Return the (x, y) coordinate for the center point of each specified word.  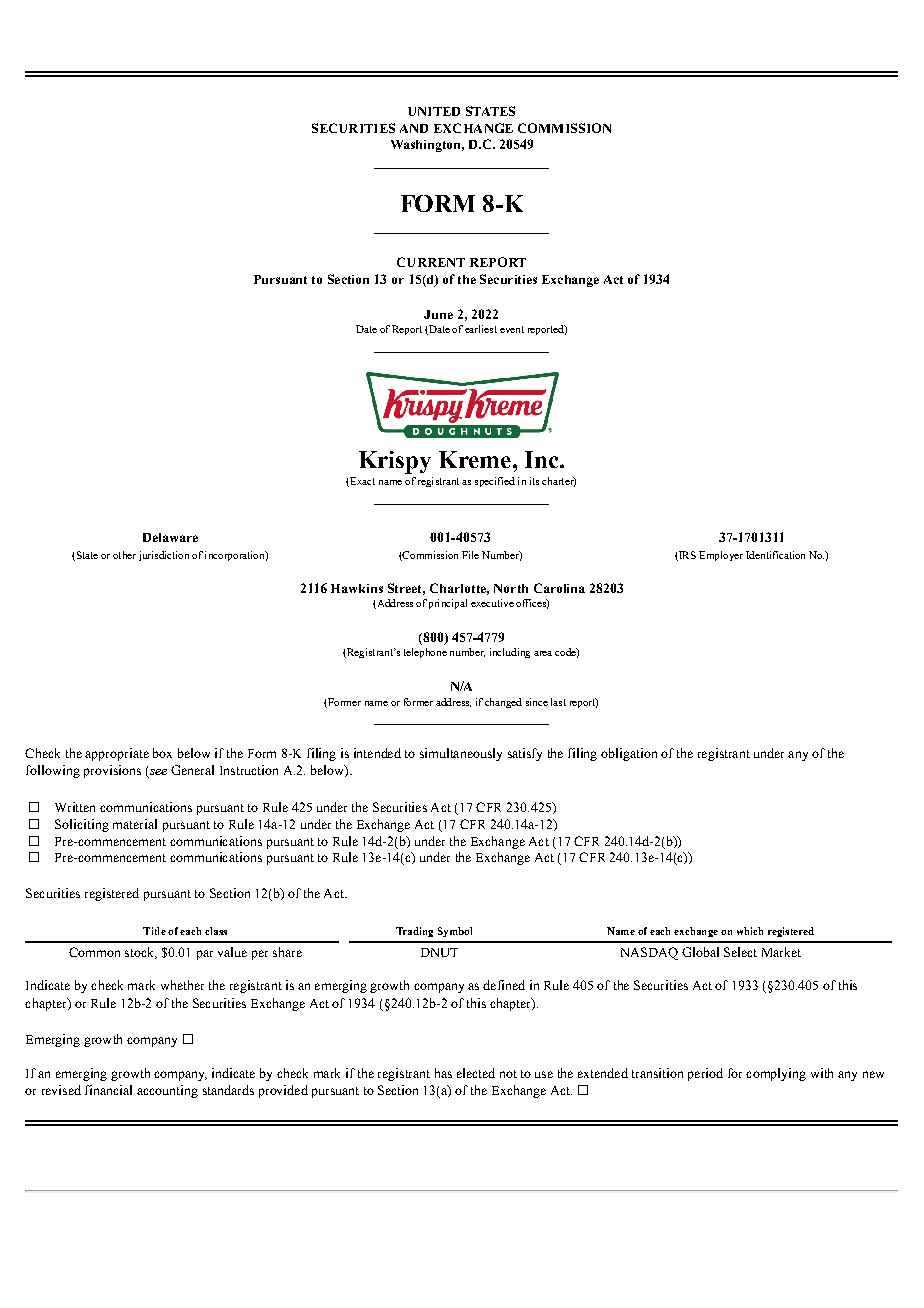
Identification (775, 555)
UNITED (434, 111)
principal (448, 604)
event (512, 329)
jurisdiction (164, 556)
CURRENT (431, 262)
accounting (167, 1091)
